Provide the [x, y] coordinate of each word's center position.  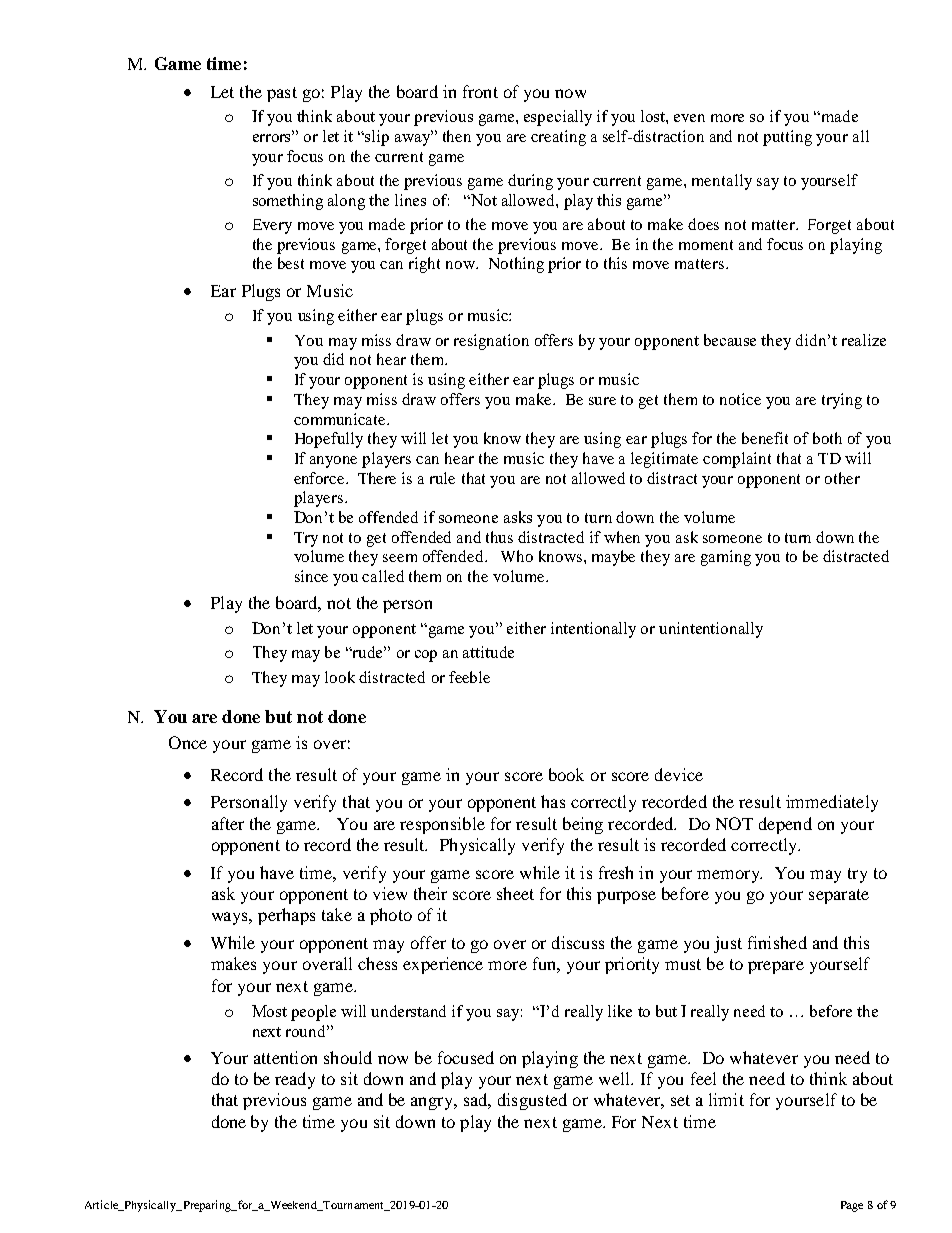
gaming [726, 558]
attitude [488, 652]
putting [787, 138]
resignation [491, 342]
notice [740, 399]
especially [558, 118]
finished [777, 942]
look [340, 677]
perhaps [286, 916]
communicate [341, 419]
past [282, 94]
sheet [515, 893]
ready [295, 1080]
